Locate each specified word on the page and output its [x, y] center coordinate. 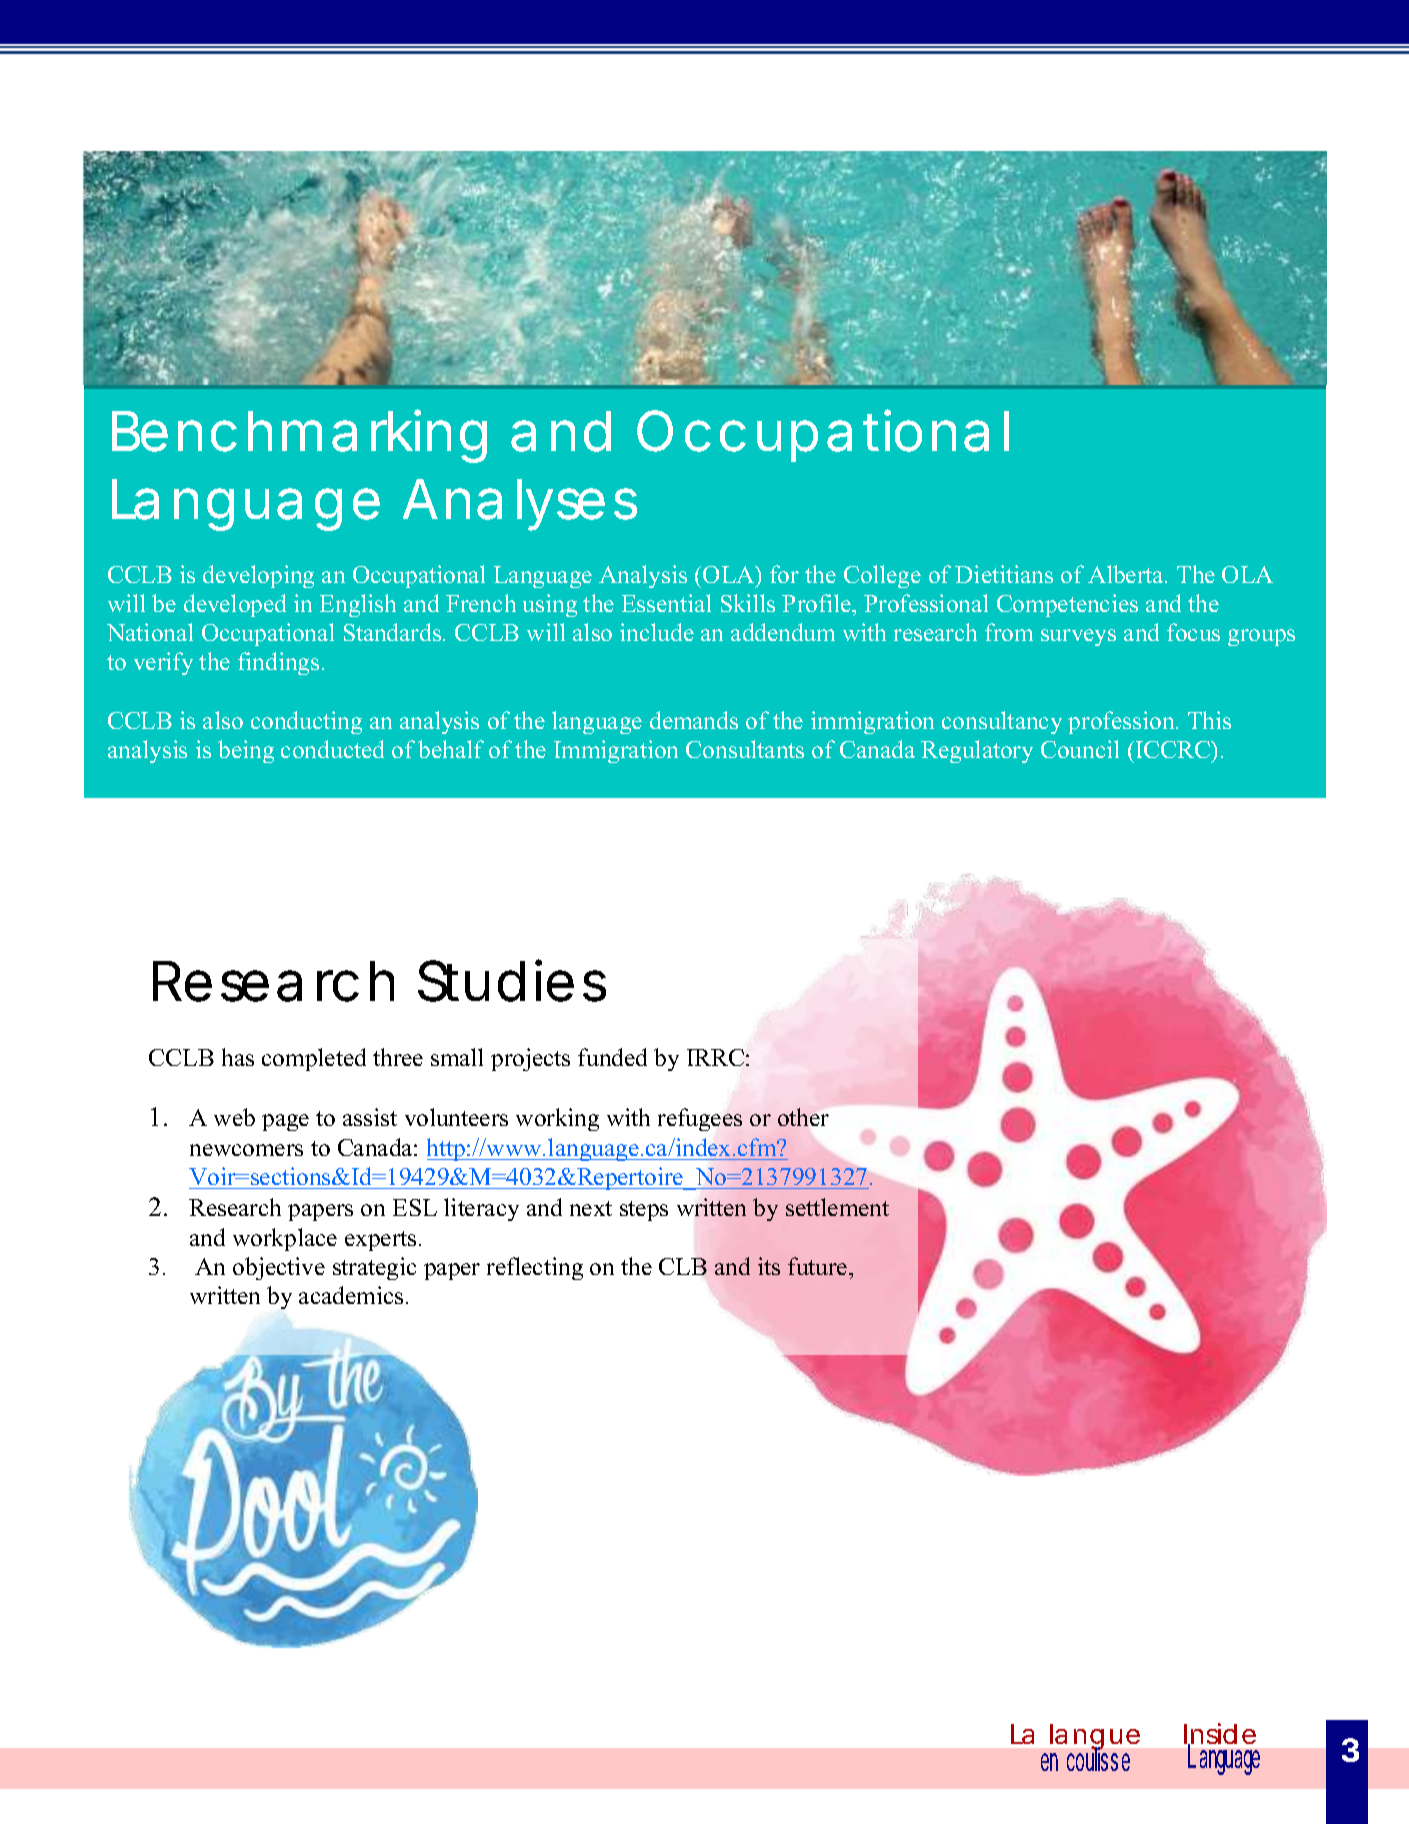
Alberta [1127, 574]
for [784, 574]
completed [314, 1059]
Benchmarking [299, 436]
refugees [700, 1119]
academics [351, 1295]
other [803, 1117]
